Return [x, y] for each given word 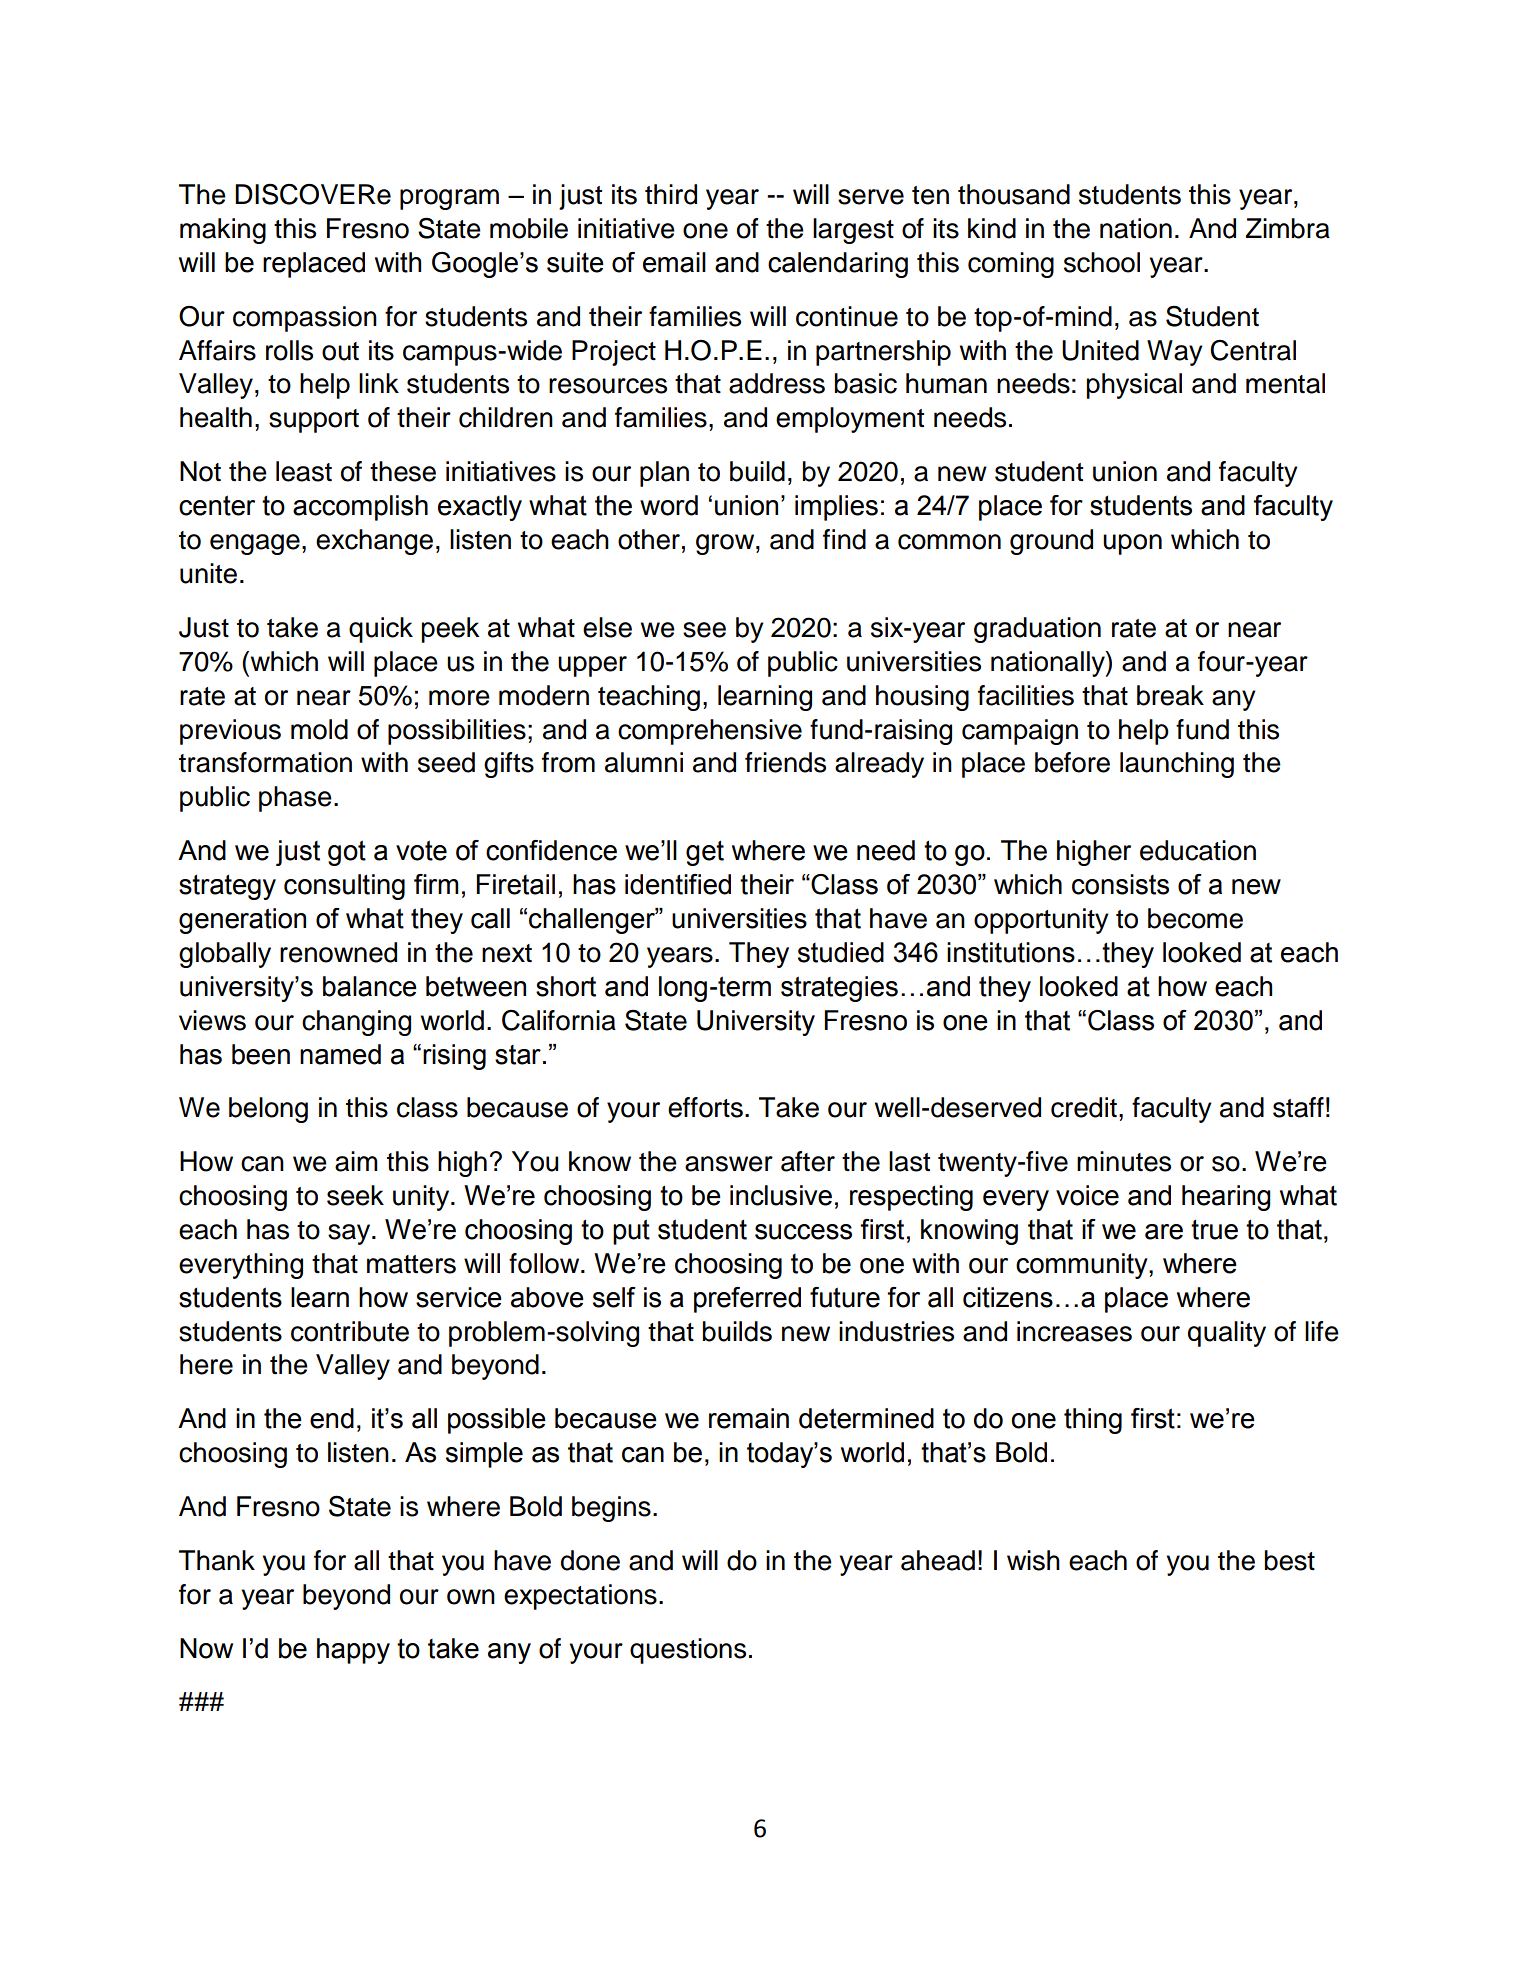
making [223, 231]
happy [353, 1651]
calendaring [838, 265]
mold [319, 729]
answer [729, 1164]
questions [688, 1651]
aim [356, 1161]
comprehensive [710, 732]
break [1170, 695]
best [1290, 1560]
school [1102, 262]
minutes [1124, 1161]
